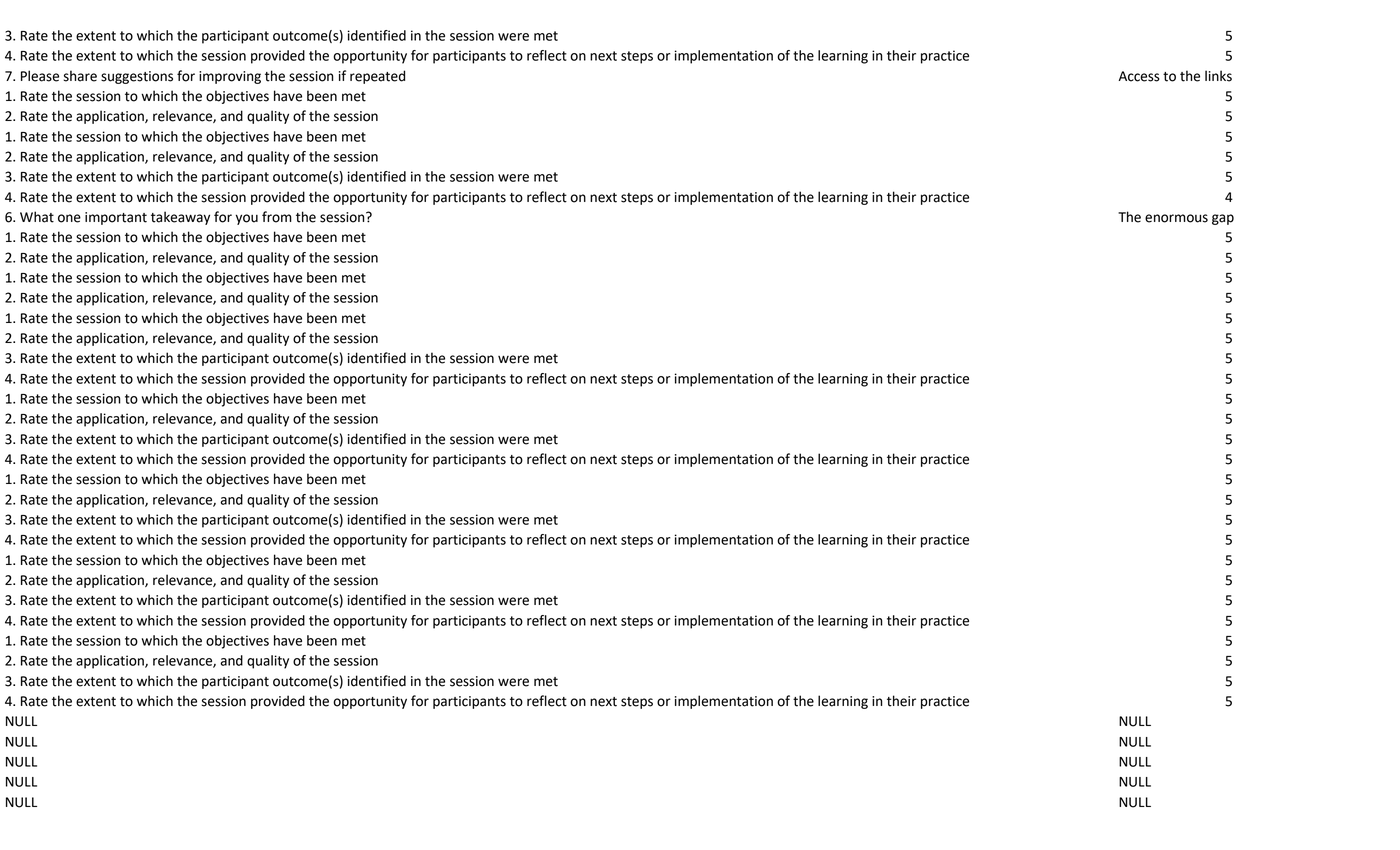 This page has height=850, width=1400. Describe the element at coordinates (80, 76) in the page. I see `share` at that location.
